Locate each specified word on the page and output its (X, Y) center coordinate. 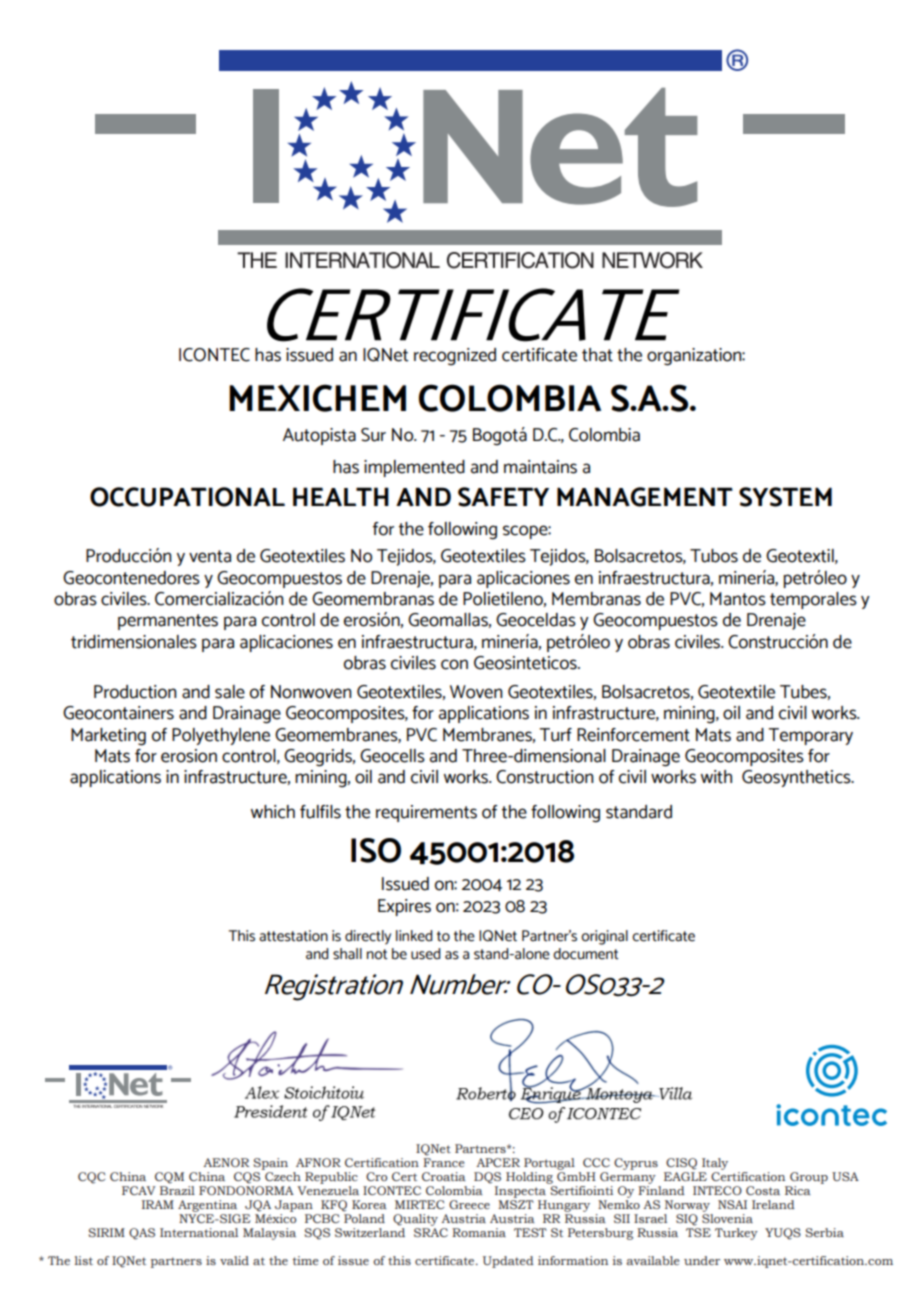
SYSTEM (785, 497)
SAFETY (503, 497)
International (199, 1232)
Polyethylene (221, 736)
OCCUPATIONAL (187, 497)
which (273, 812)
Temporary (810, 736)
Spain (270, 1164)
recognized (455, 357)
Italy (715, 1164)
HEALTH (341, 496)
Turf (555, 735)
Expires (404, 907)
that (597, 355)
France (444, 1162)
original (604, 937)
